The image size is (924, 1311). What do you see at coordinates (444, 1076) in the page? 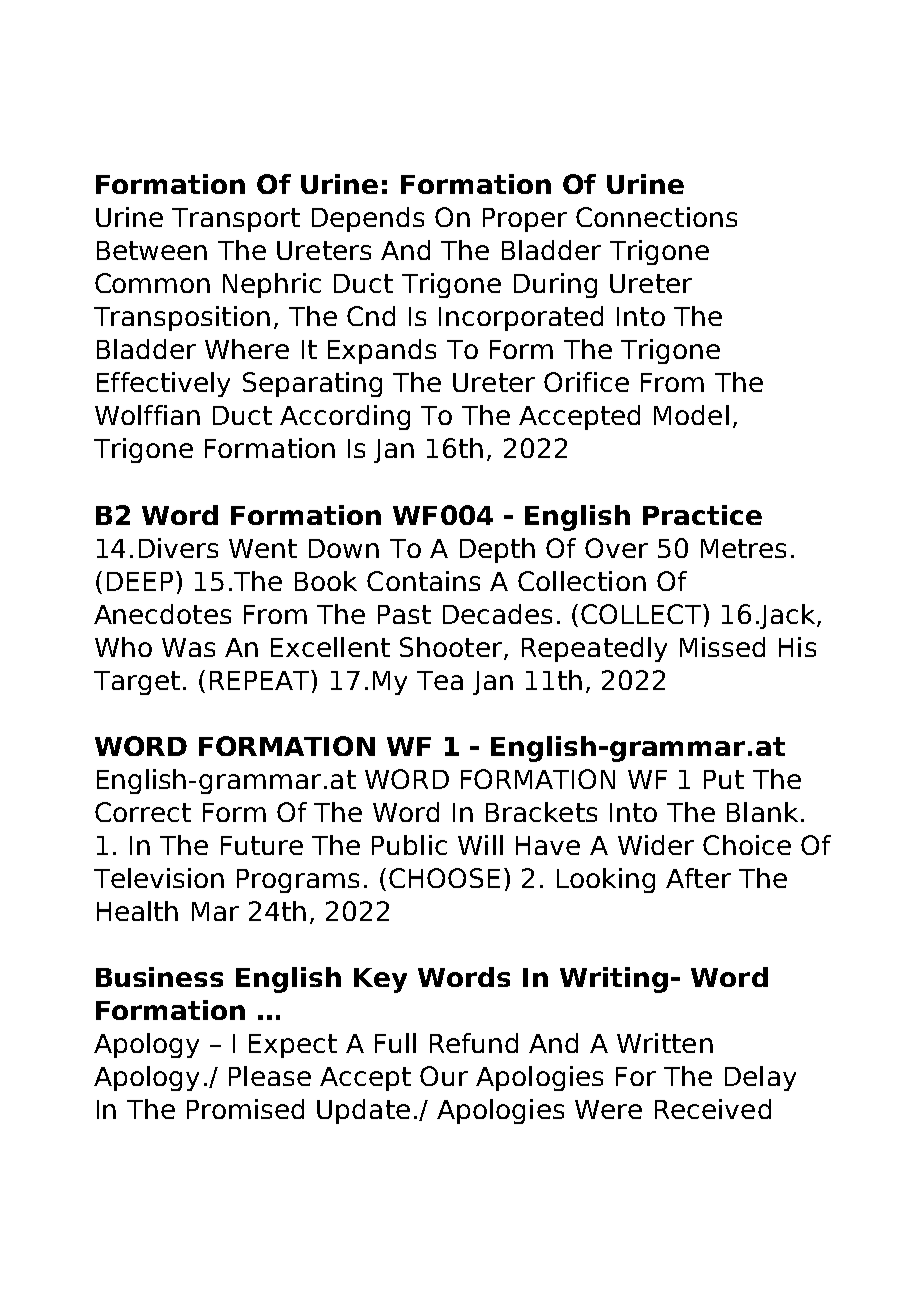
I see `Our` at bounding box center [444, 1076].
